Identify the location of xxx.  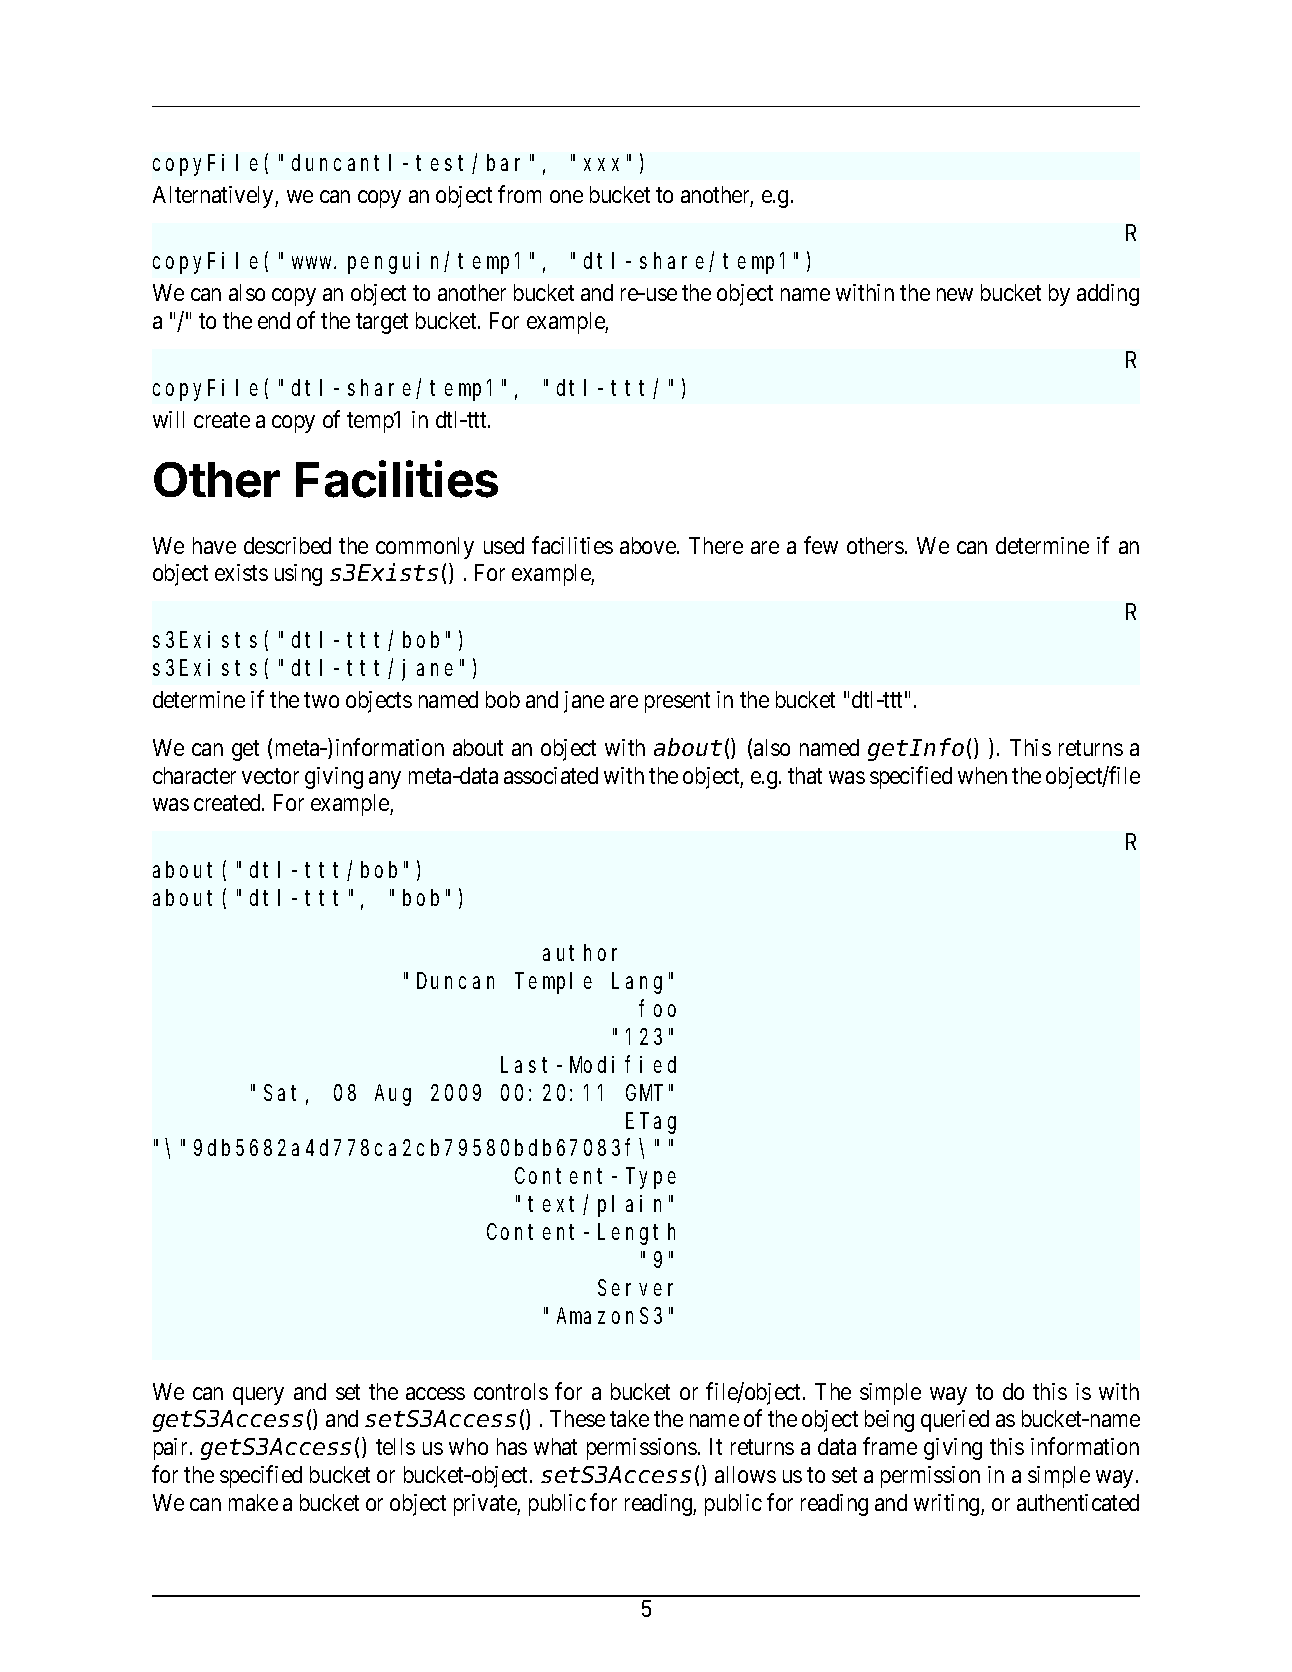
(606, 165).
